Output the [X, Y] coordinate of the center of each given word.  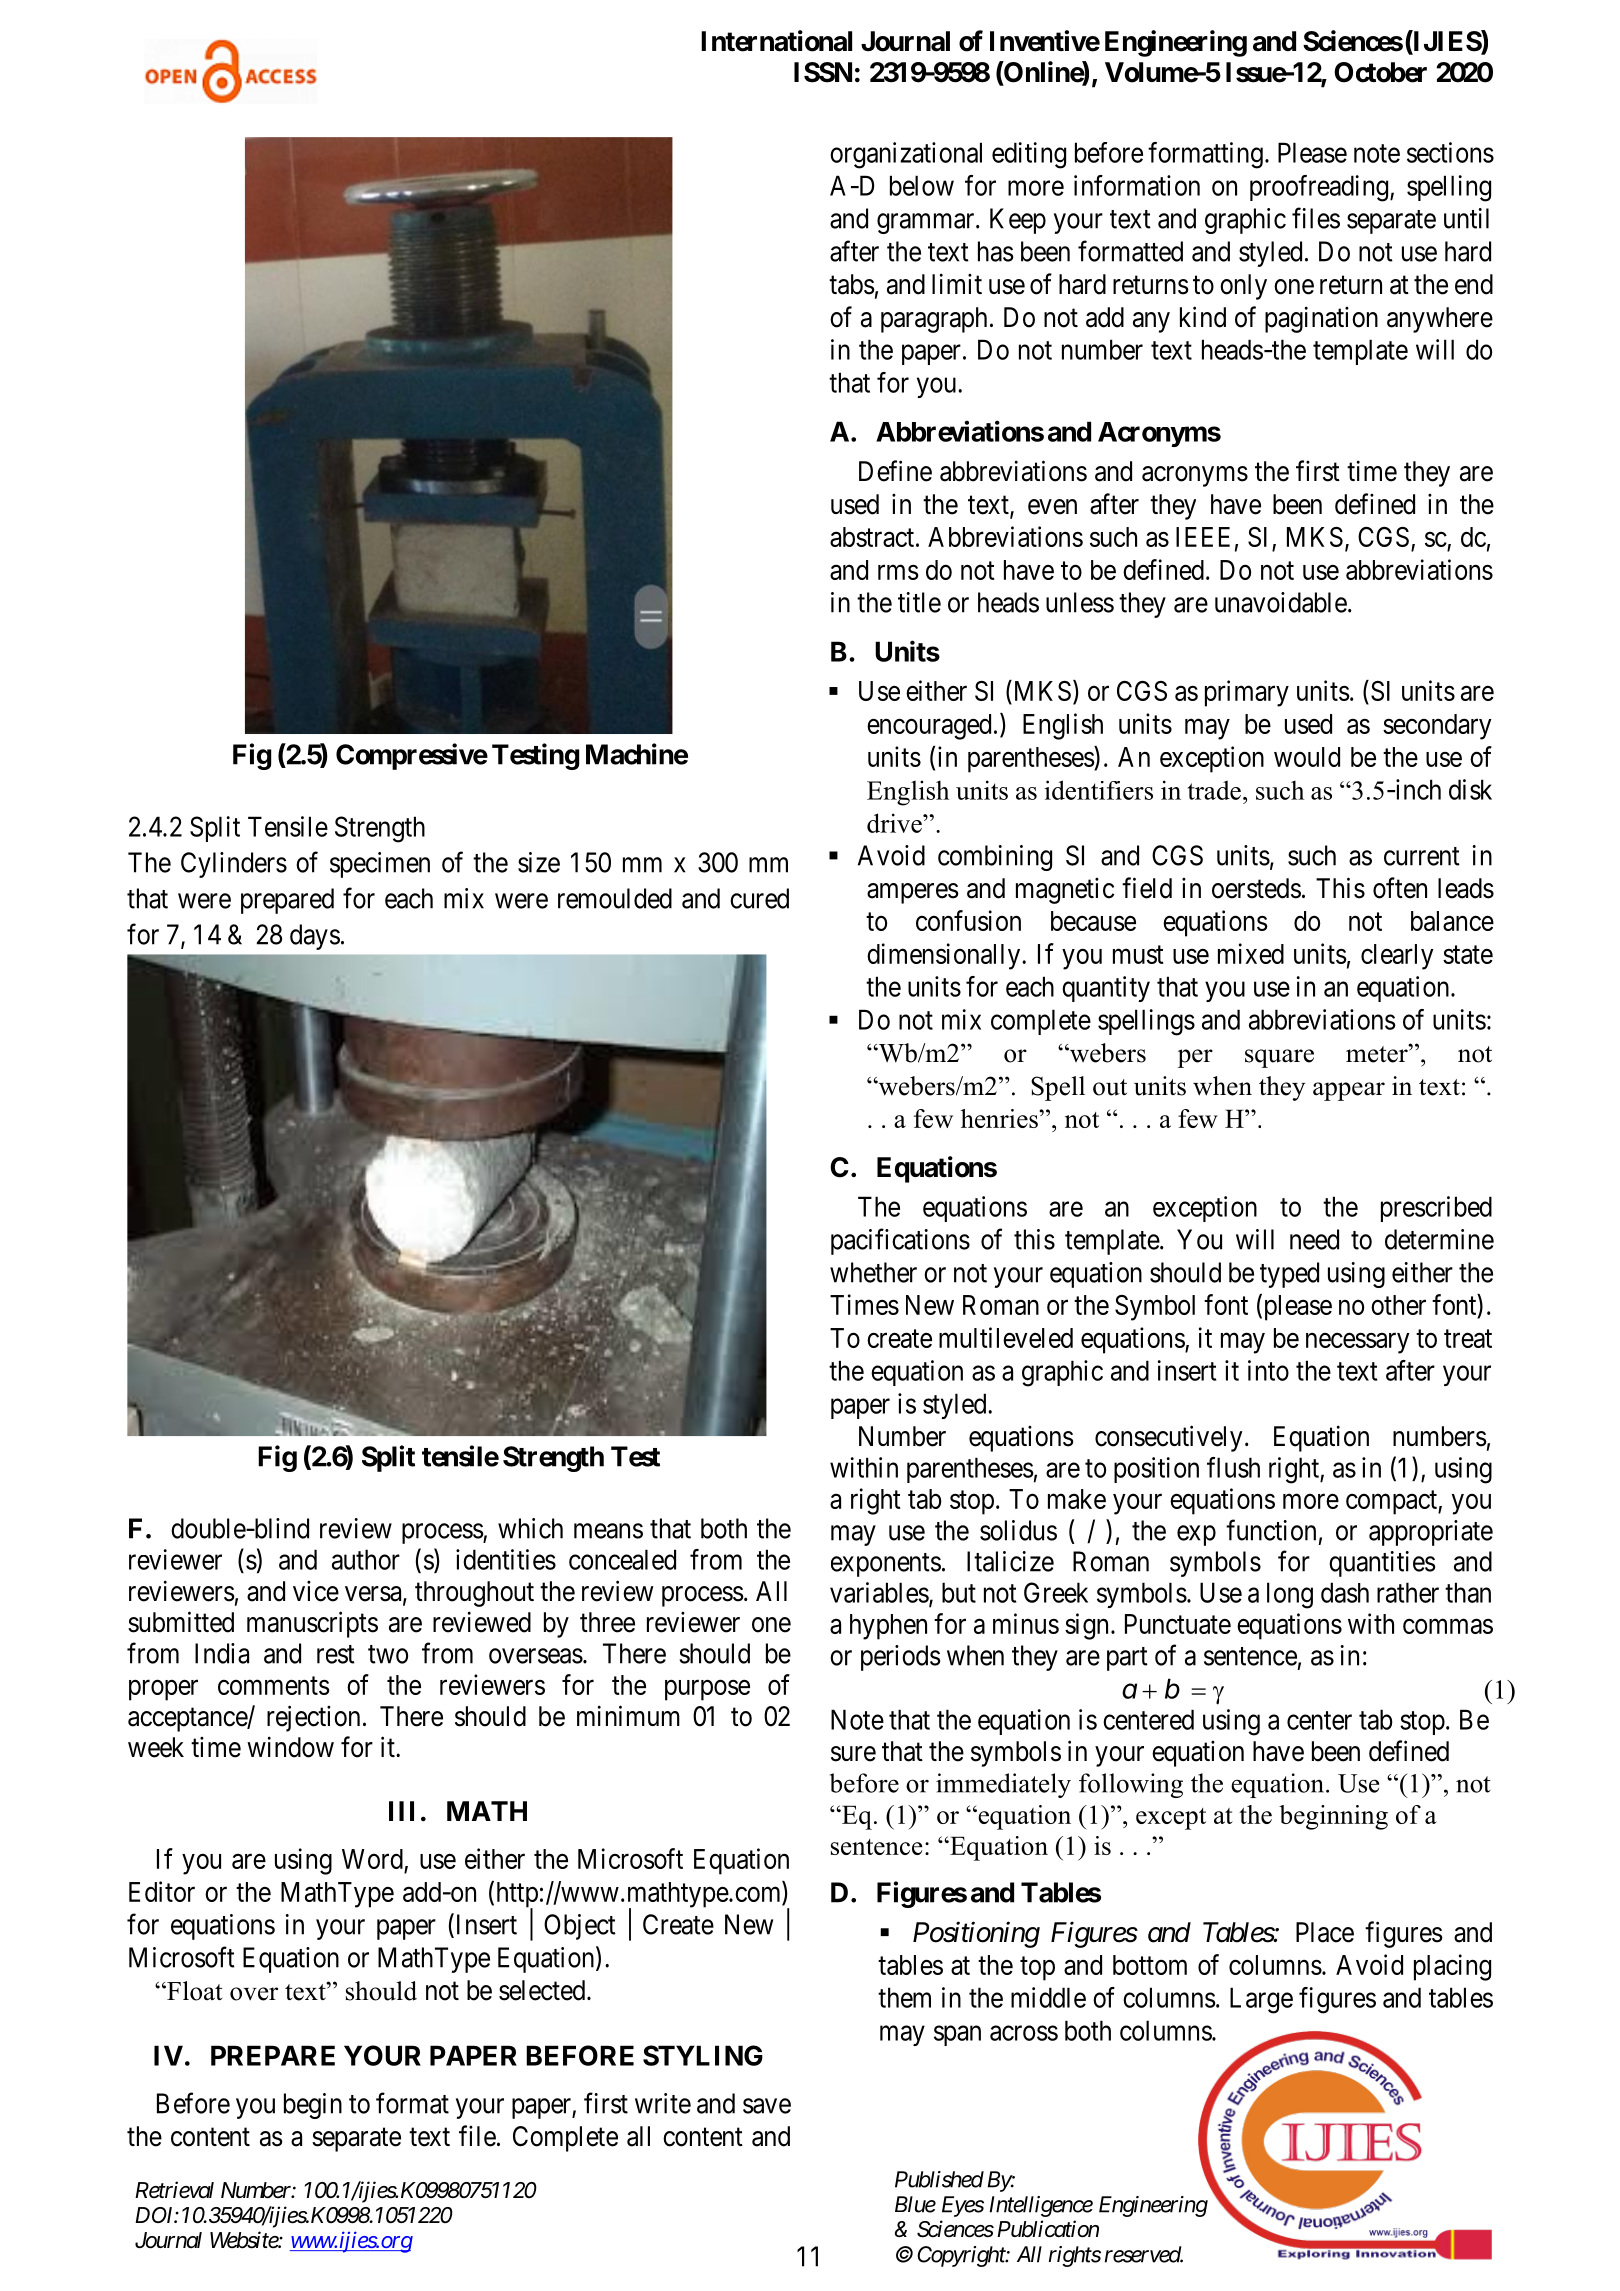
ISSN [823, 72]
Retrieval [174, 2190]
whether [873, 1272]
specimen [380, 865]
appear [1349, 1091]
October [1380, 72]
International [776, 41]
